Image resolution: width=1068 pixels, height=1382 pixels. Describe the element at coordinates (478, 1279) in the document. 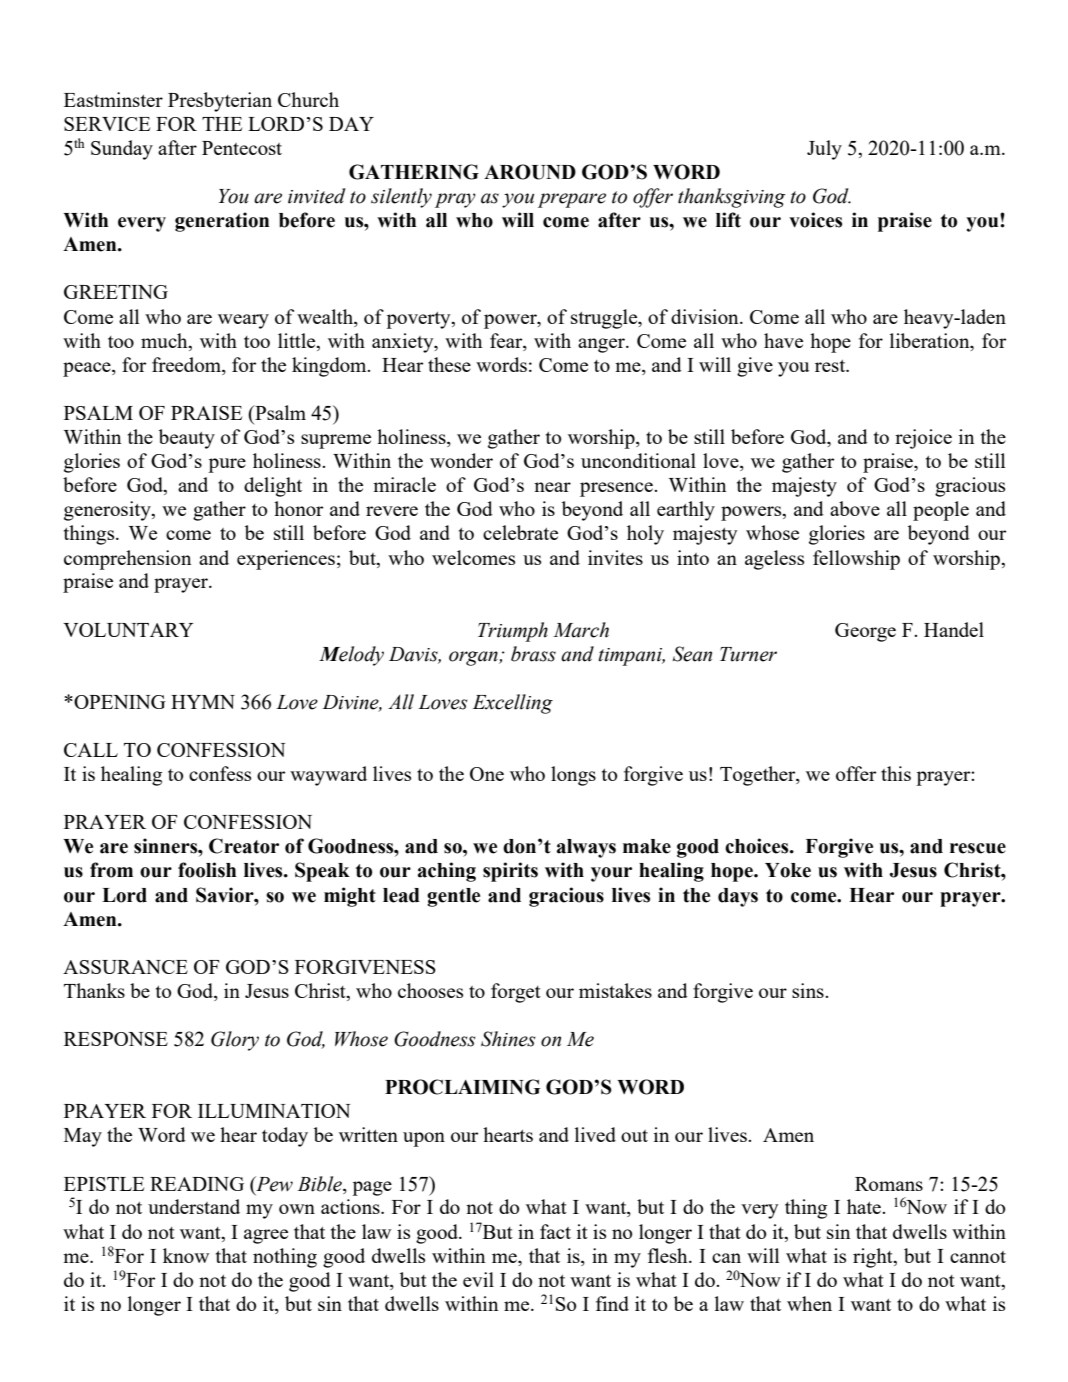

I see `evil` at that location.
